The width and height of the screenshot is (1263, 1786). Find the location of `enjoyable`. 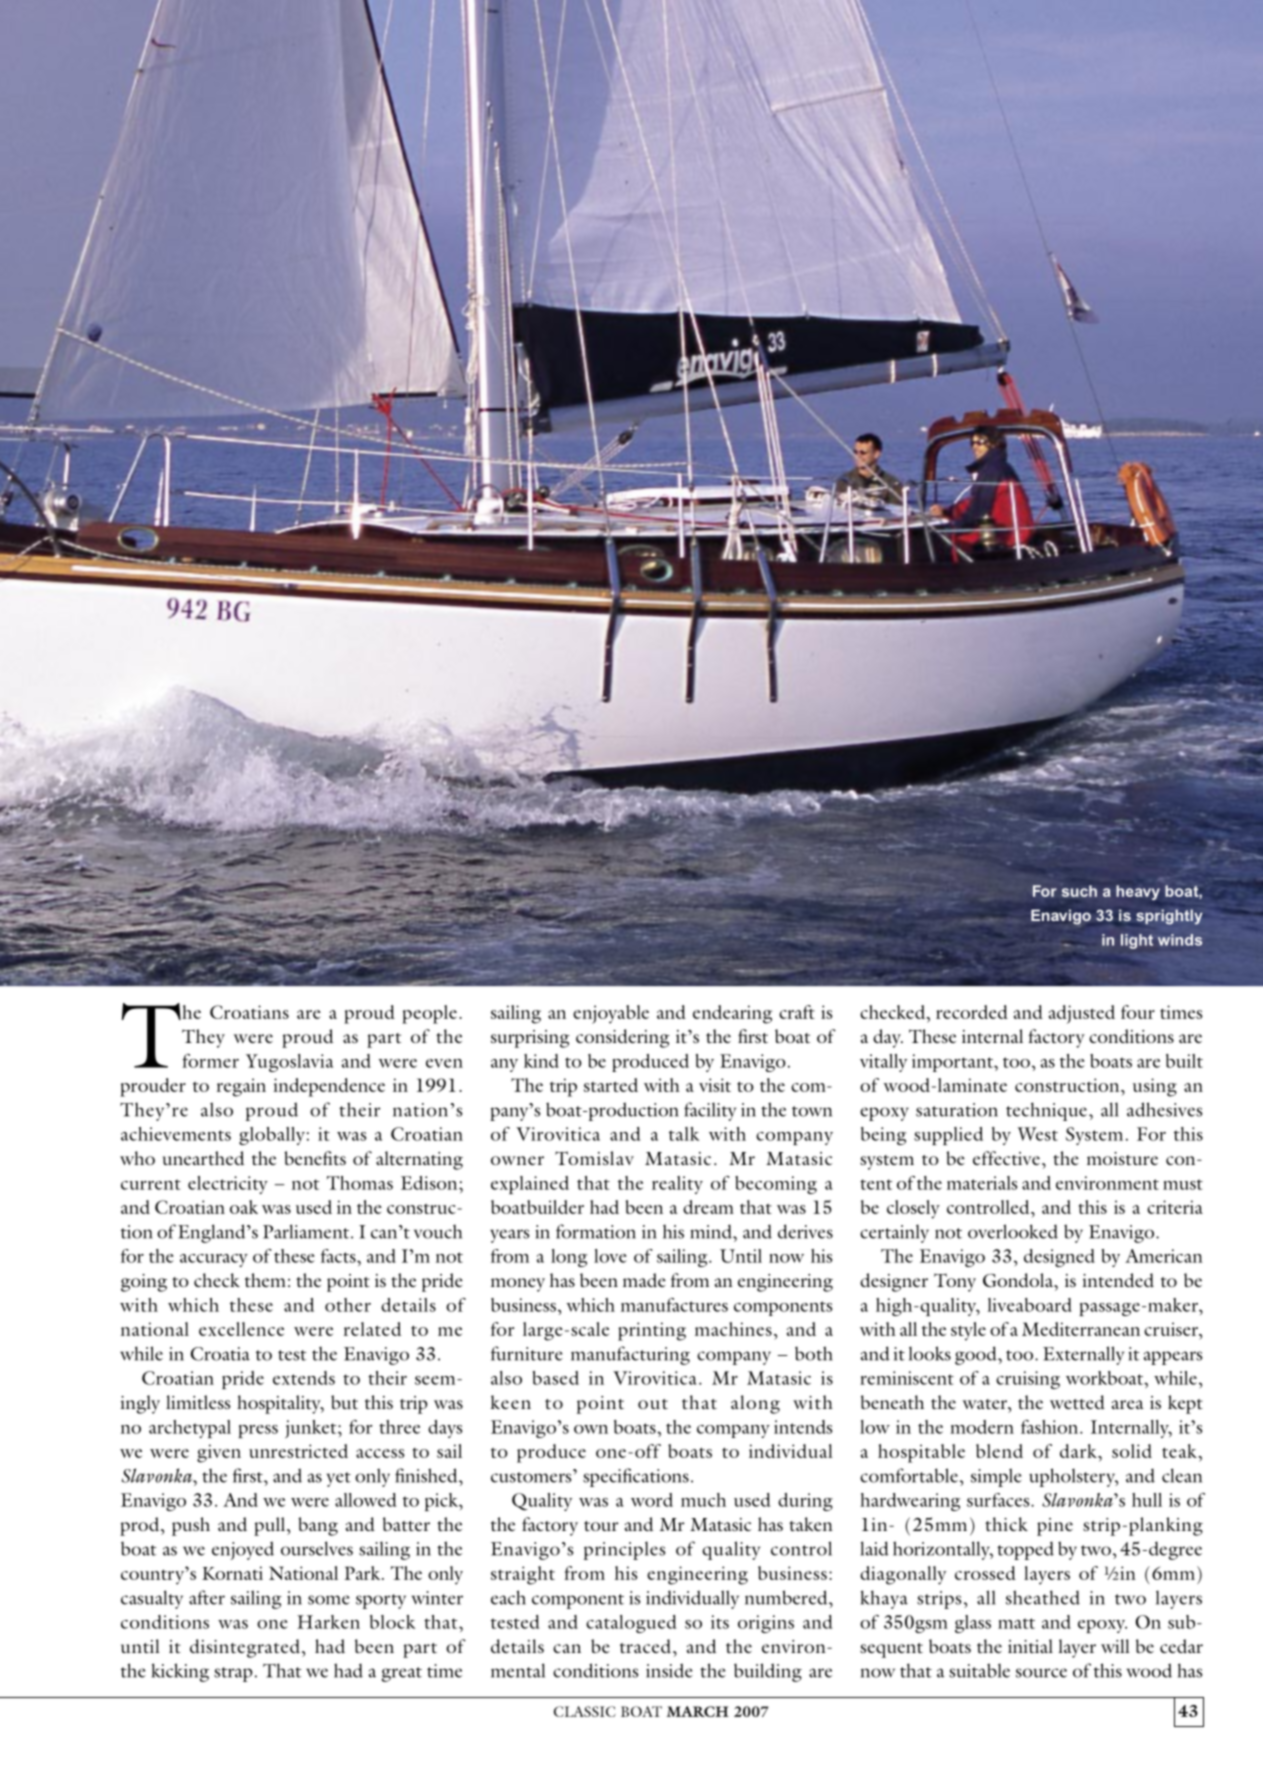

enjoyable is located at coordinates (611, 1014).
